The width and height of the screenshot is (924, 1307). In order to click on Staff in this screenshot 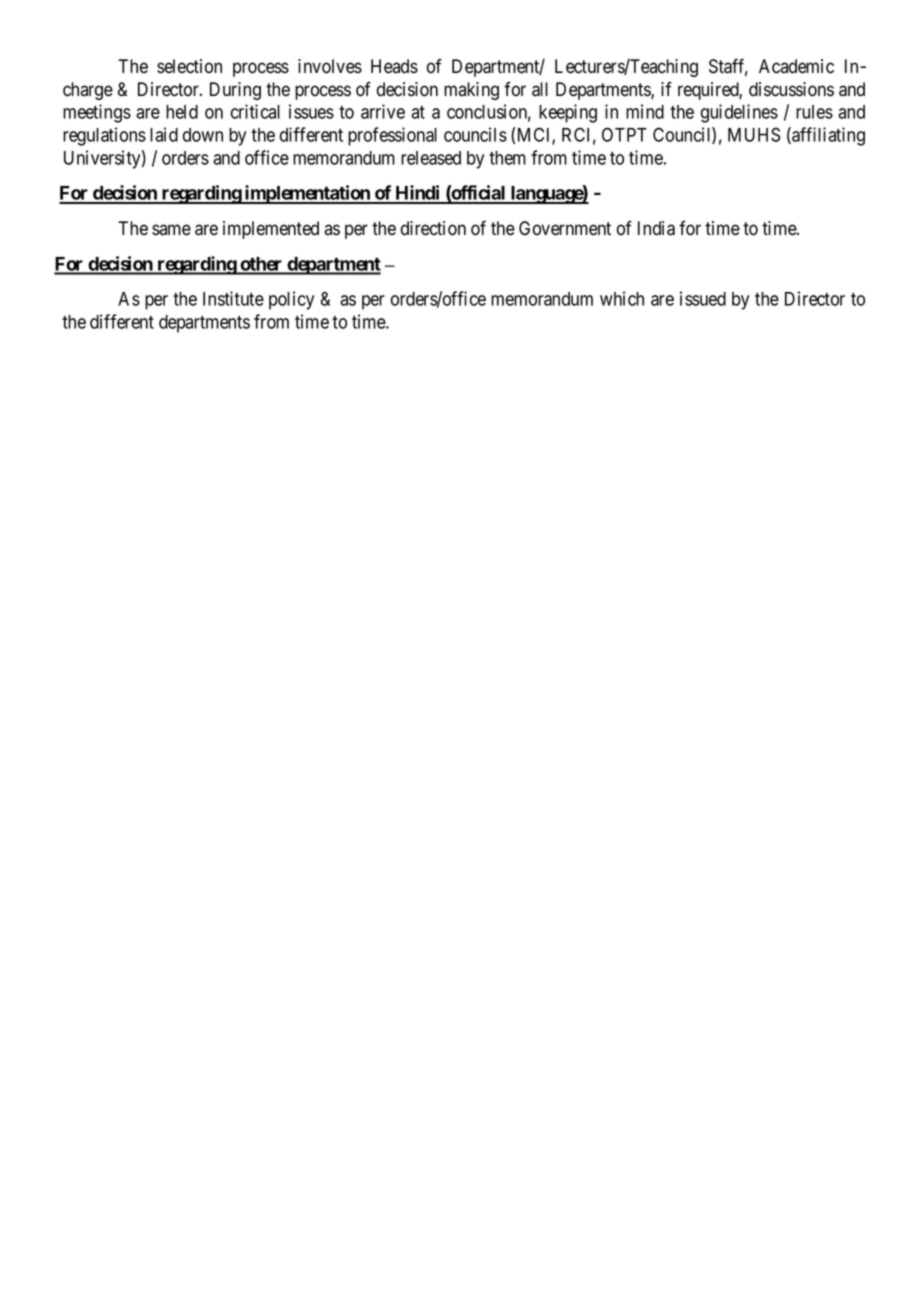, I will do `click(728, 67)`.
